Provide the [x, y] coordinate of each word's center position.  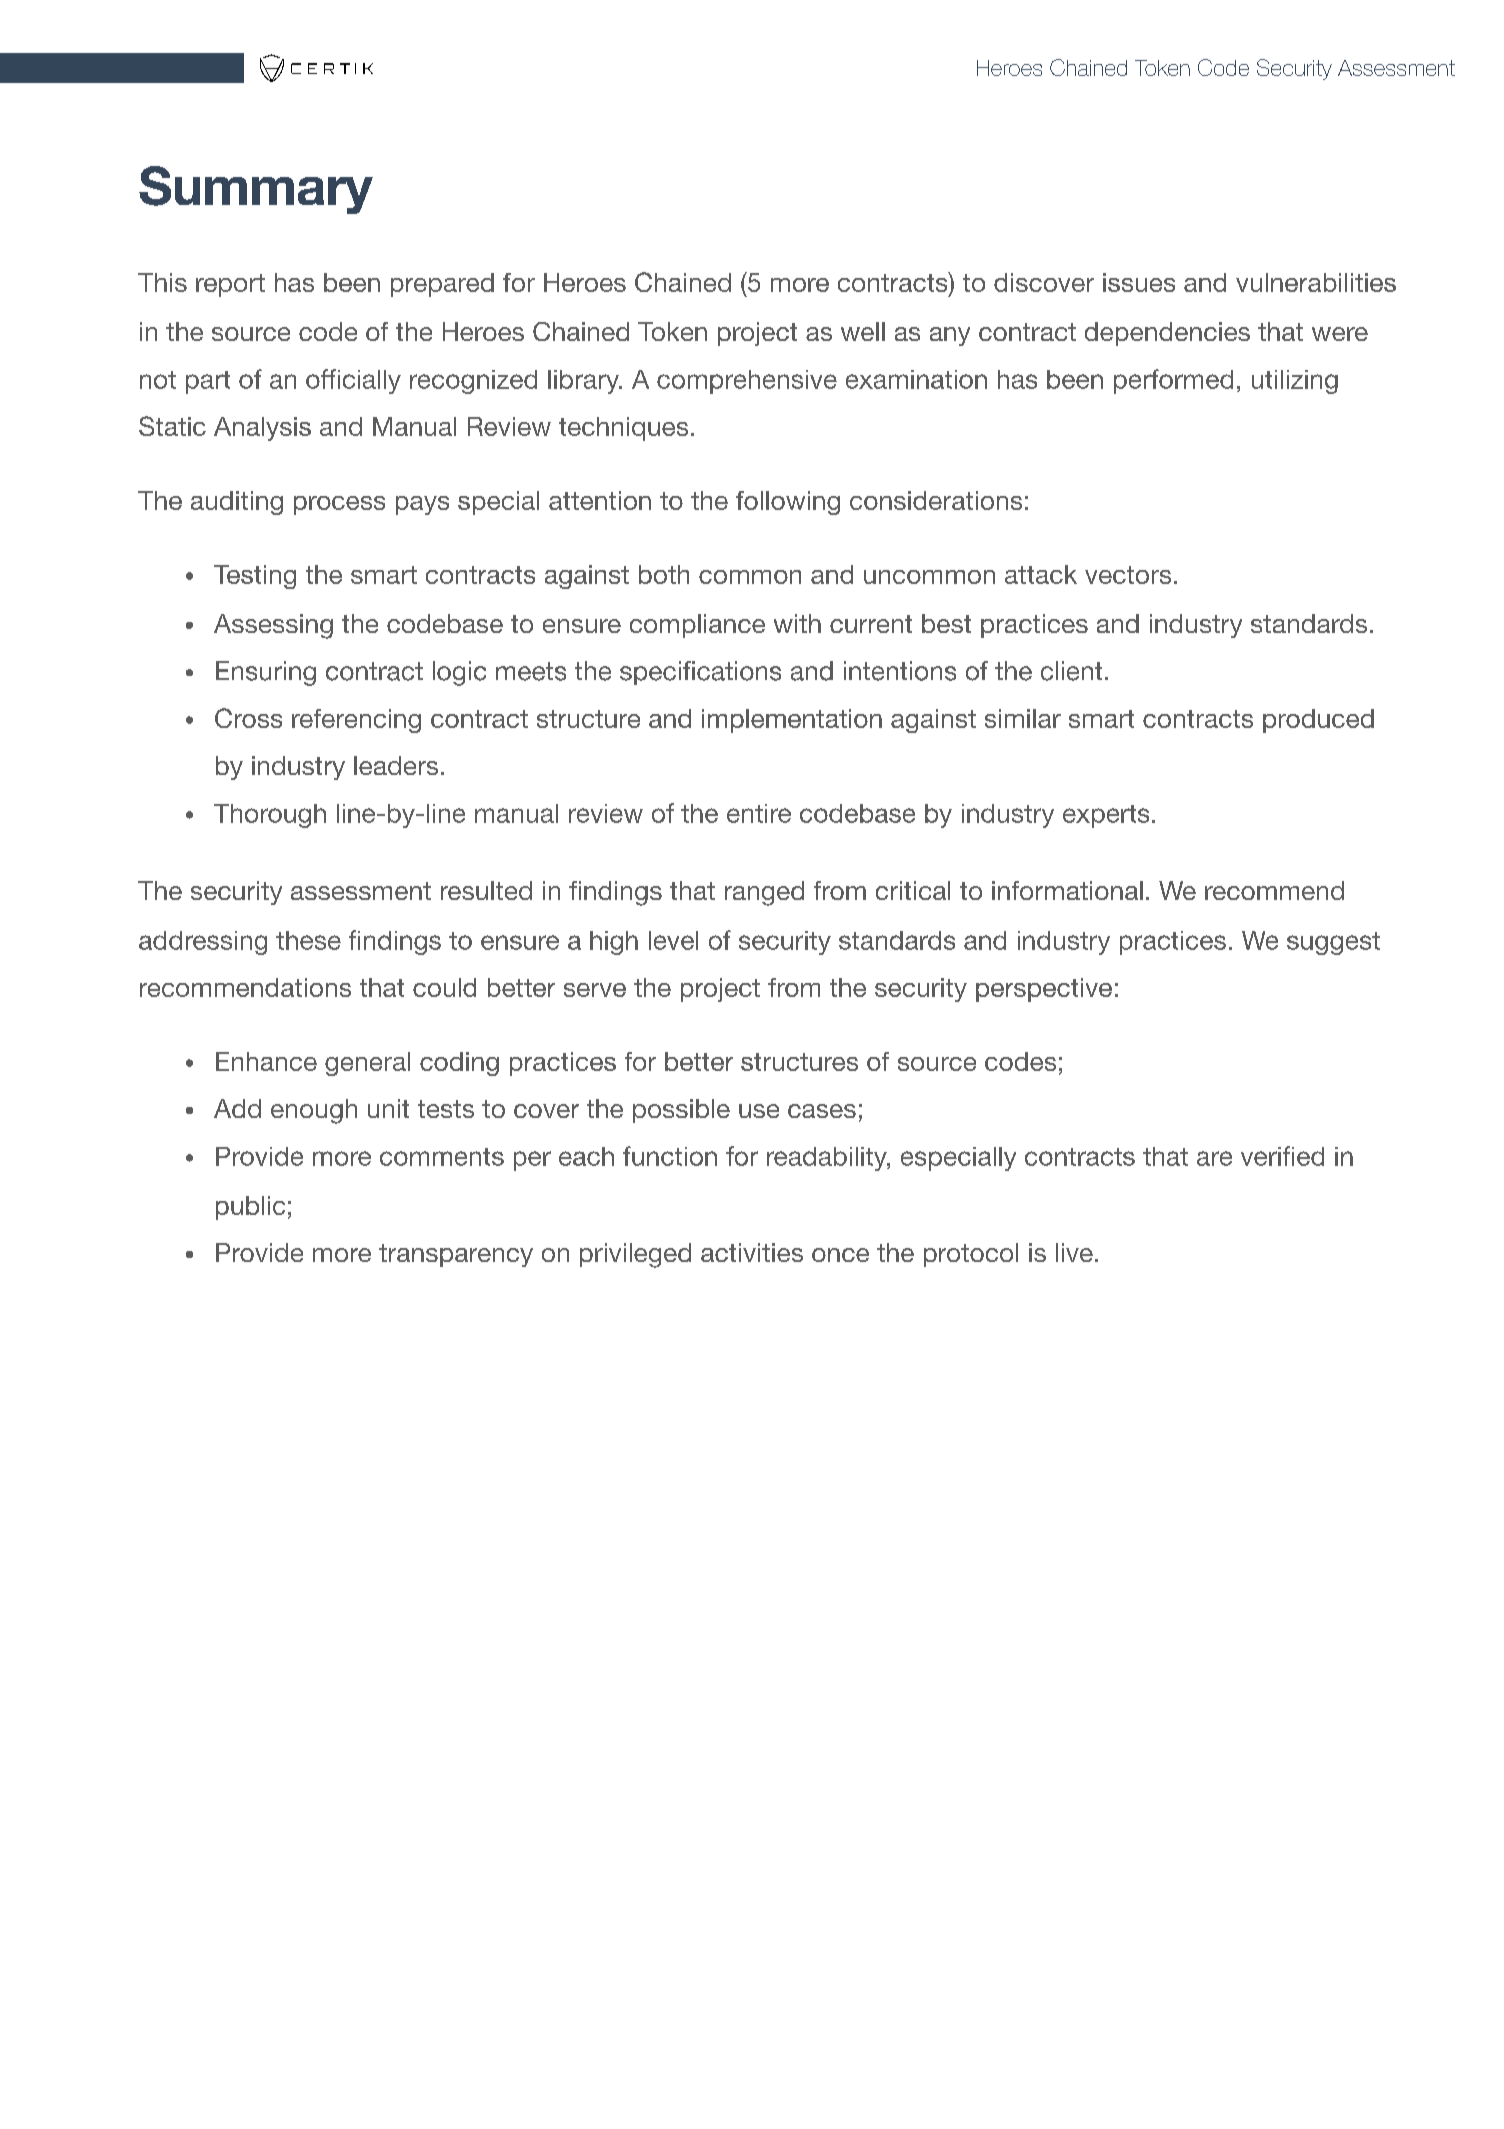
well [863, 331]
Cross [248, 718]
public [250, 1208]
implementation [792, 721]
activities [752, 1252]
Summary [256, 190]
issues [1139, 282]
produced [1318, 721]
